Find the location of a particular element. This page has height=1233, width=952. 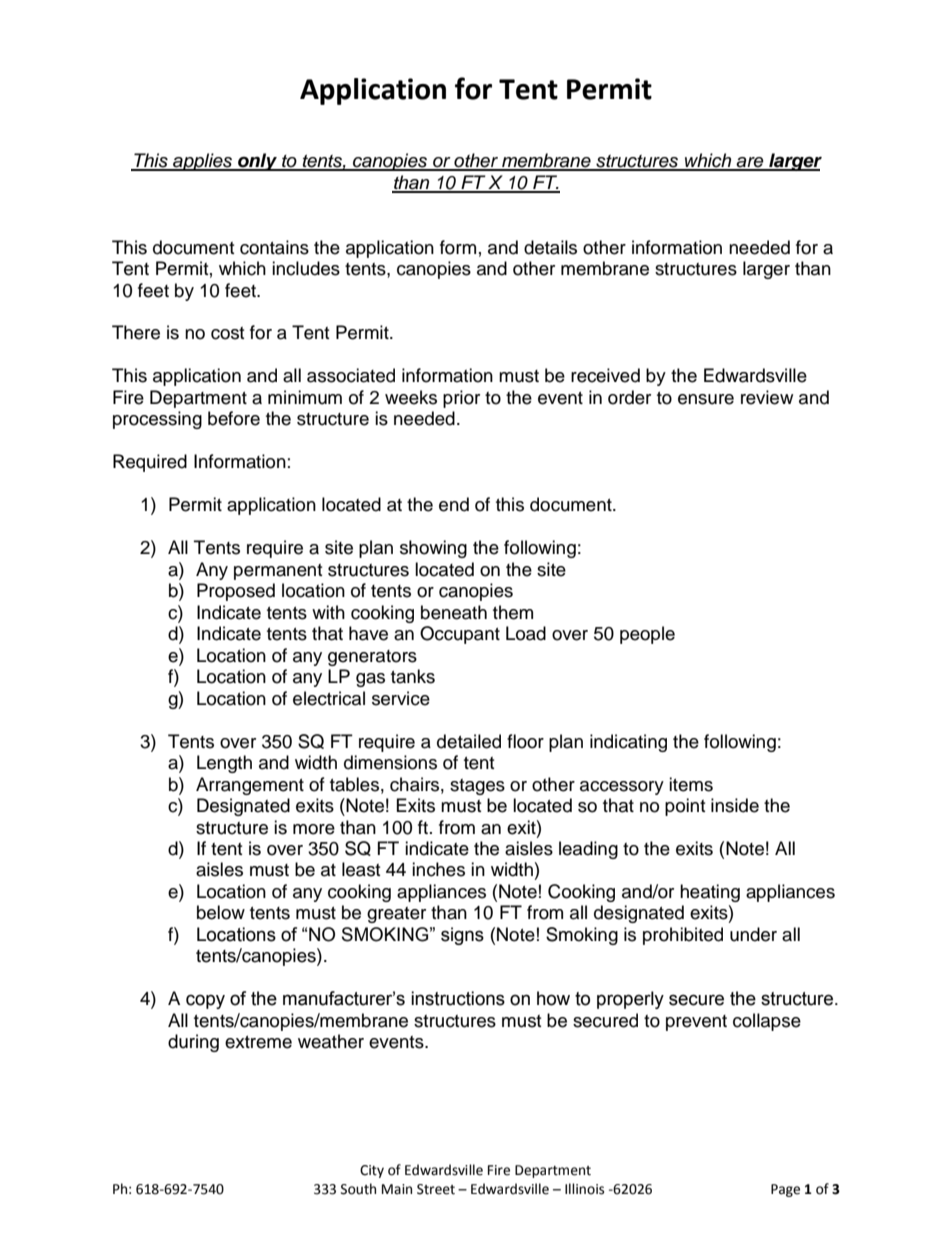

are is located at coordinates (750, 163).
